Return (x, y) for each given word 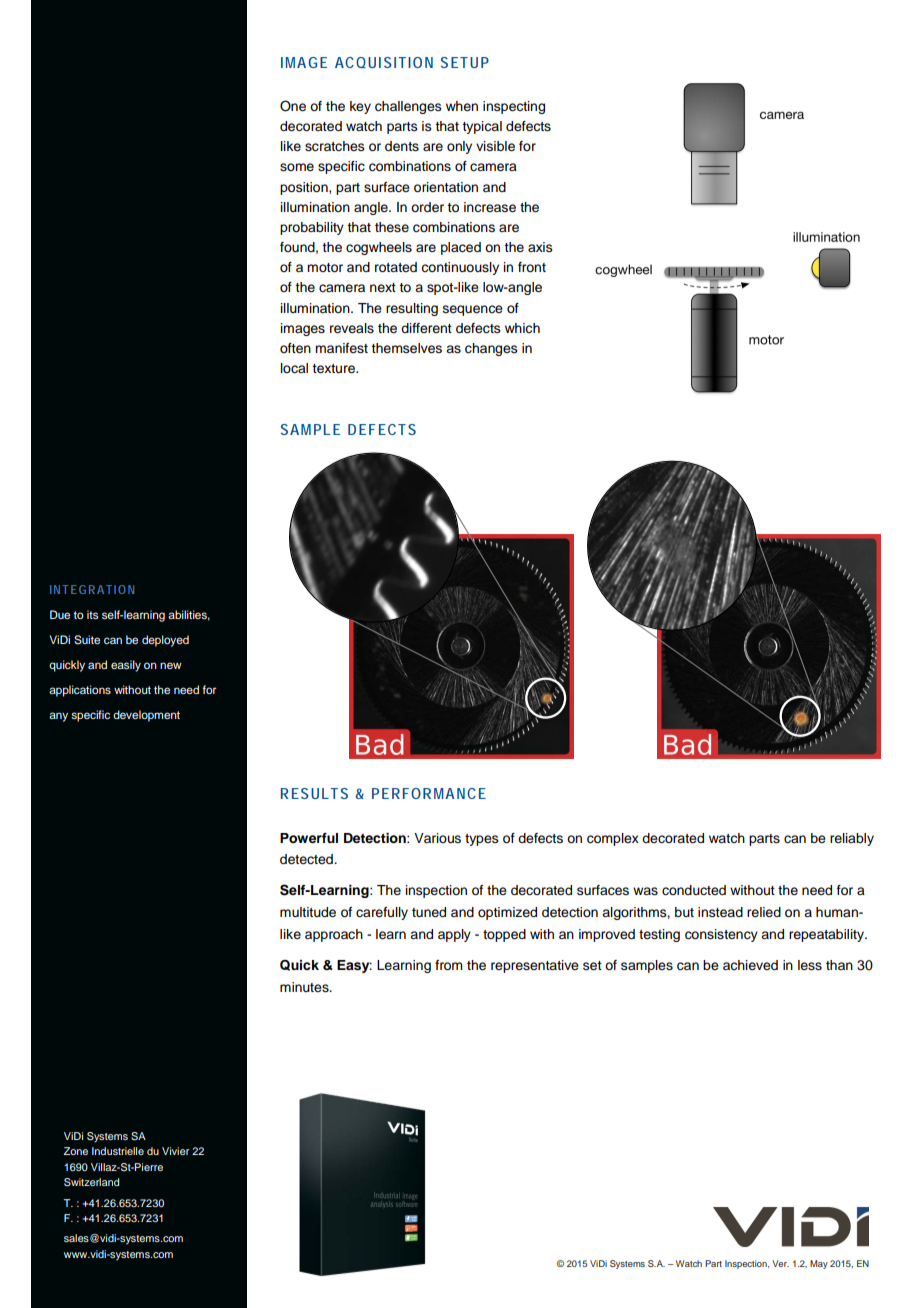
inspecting (514, 107)
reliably (852, 839)
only (459, 147)
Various (437, 838)
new (171, 665)
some (297, 167)
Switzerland (91, 1182)
